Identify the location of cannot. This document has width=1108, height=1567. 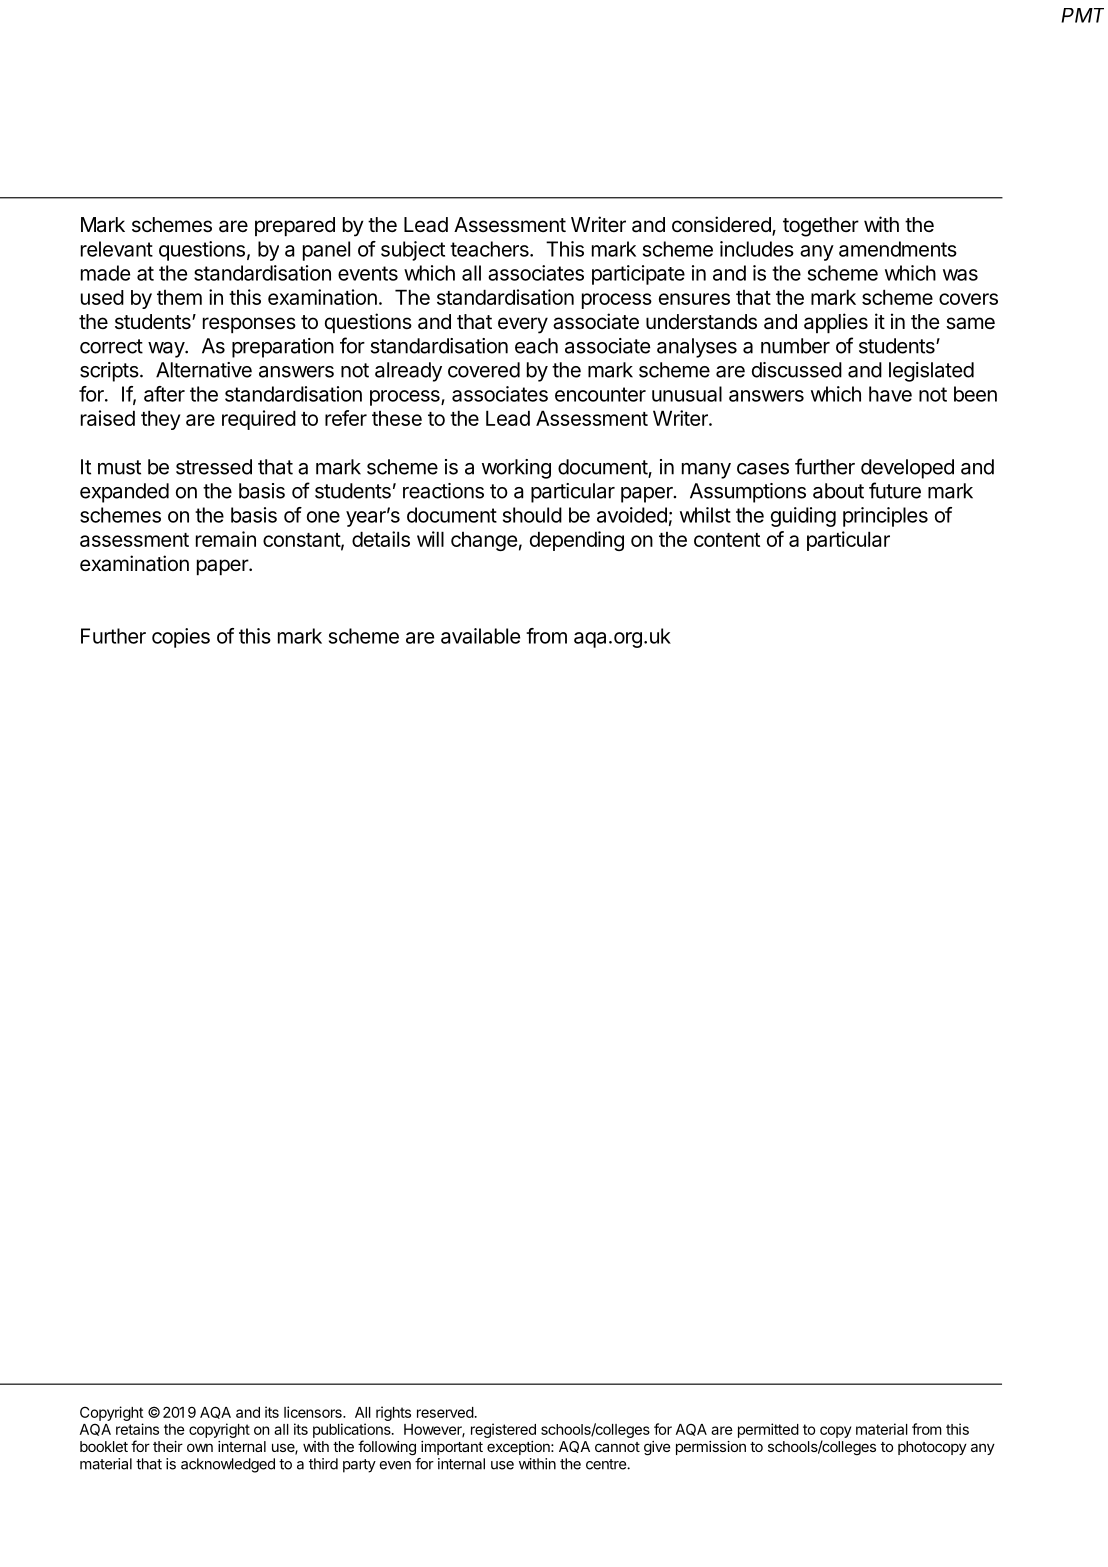
(617, 1447).
